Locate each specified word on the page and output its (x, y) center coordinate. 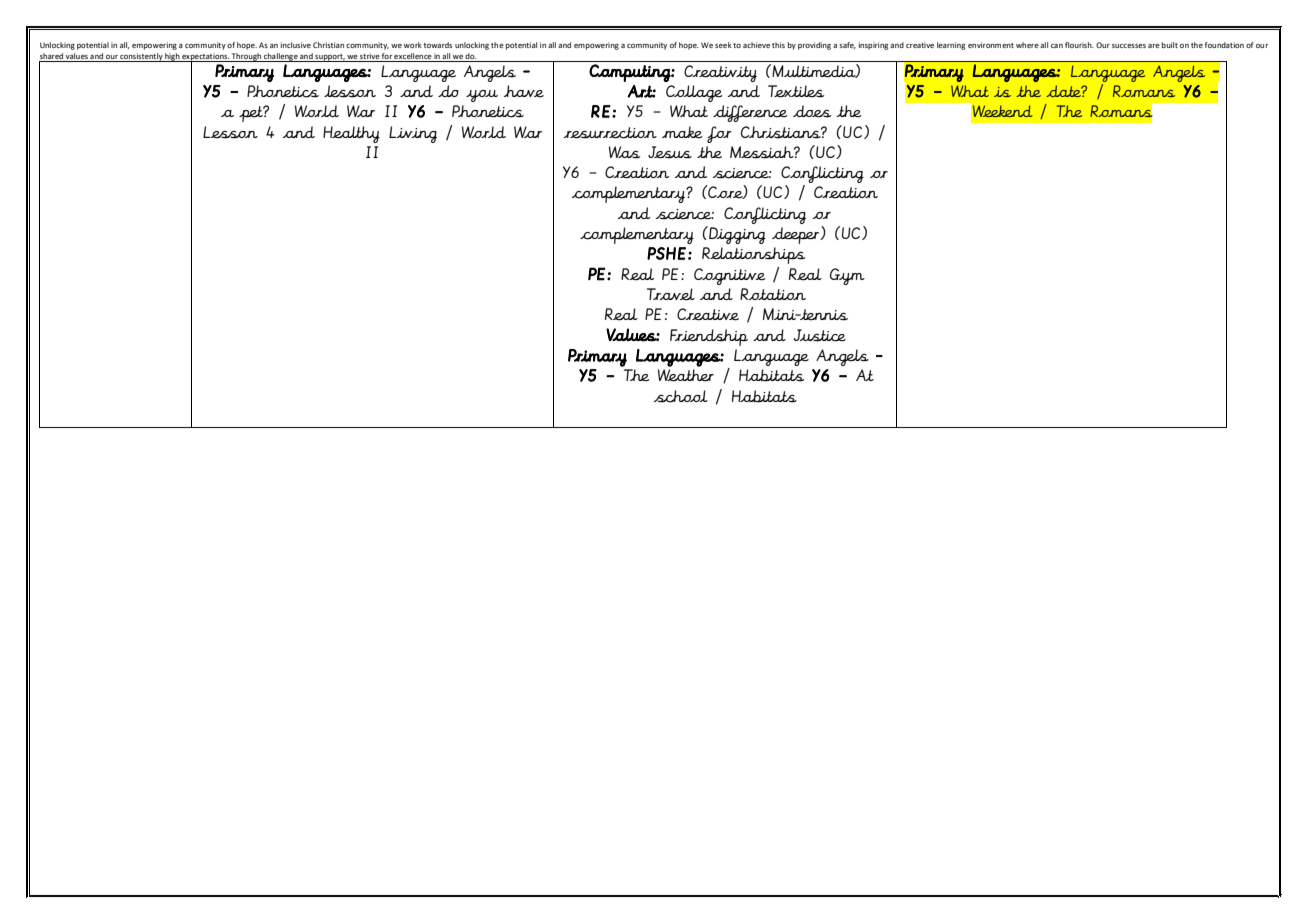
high (172, 57)
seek (723, 45)
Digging (736, 235)
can (1057, 46)
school (681, 396)
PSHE (666, 253)
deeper (797, 235)
